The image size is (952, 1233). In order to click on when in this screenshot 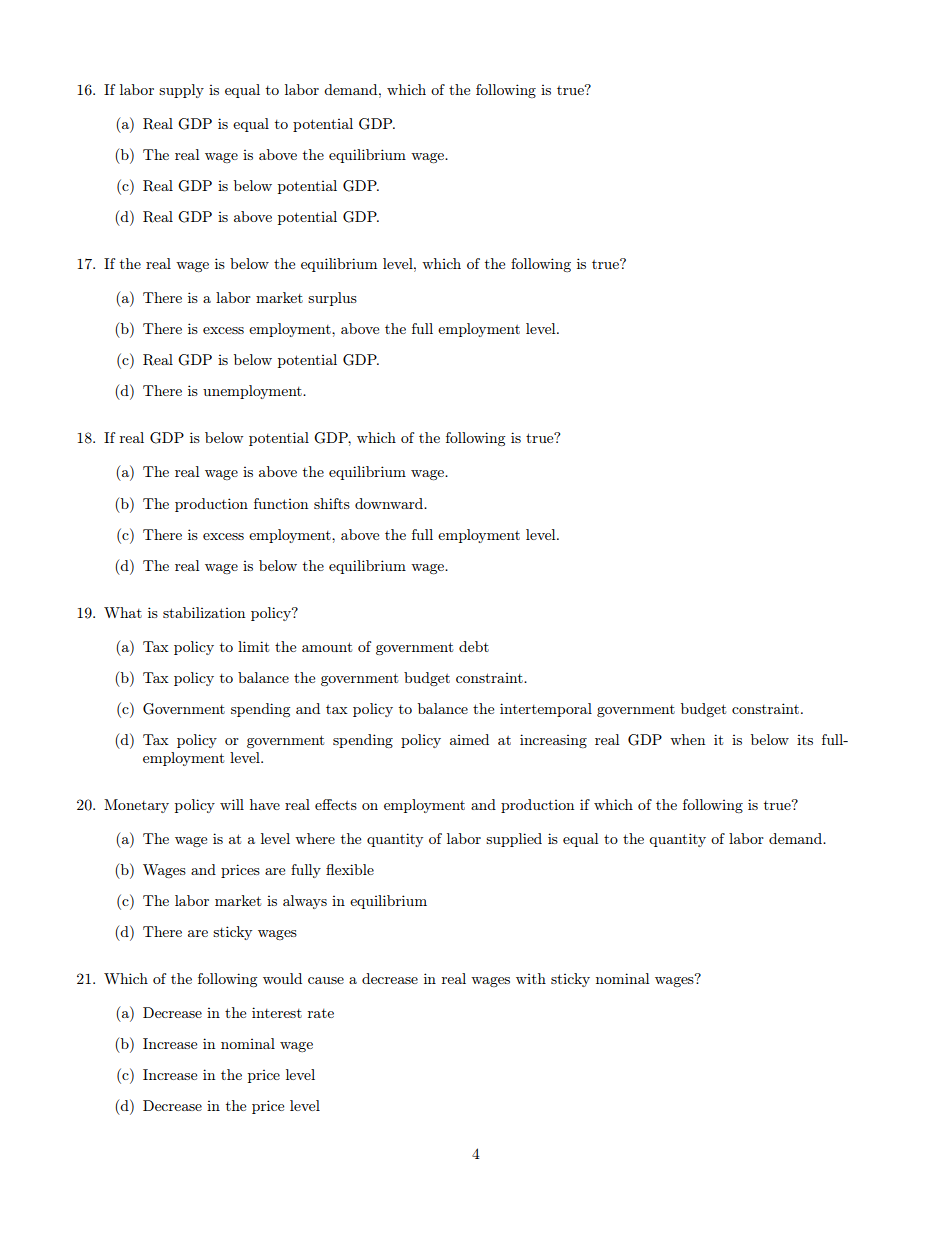, I will do `click(687, 739)`.
